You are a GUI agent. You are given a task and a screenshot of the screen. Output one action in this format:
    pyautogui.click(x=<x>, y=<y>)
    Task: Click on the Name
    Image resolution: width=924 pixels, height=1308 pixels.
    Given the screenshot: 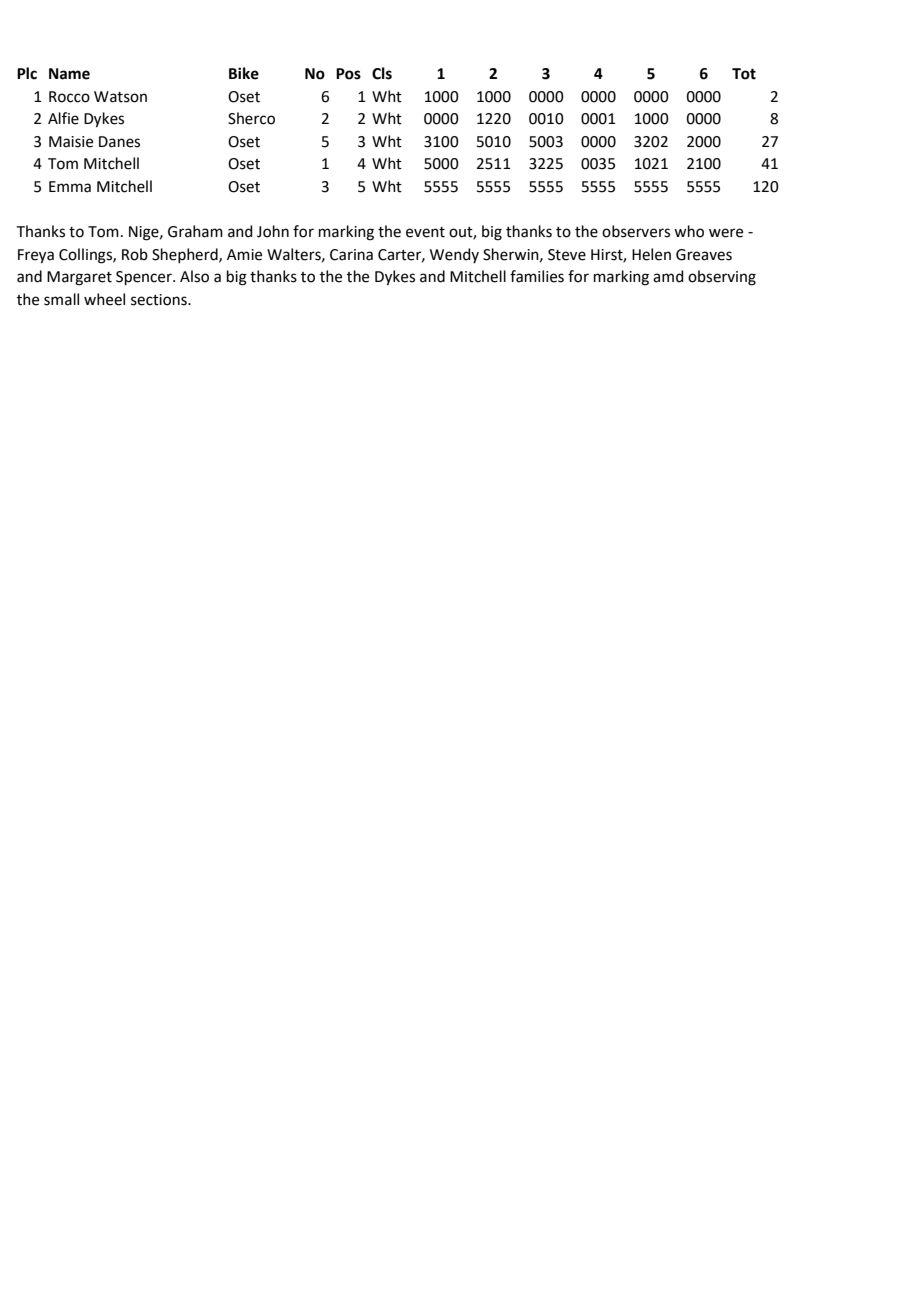 What is the action you would take?
    pyautogui.click(x=69, y=74)
